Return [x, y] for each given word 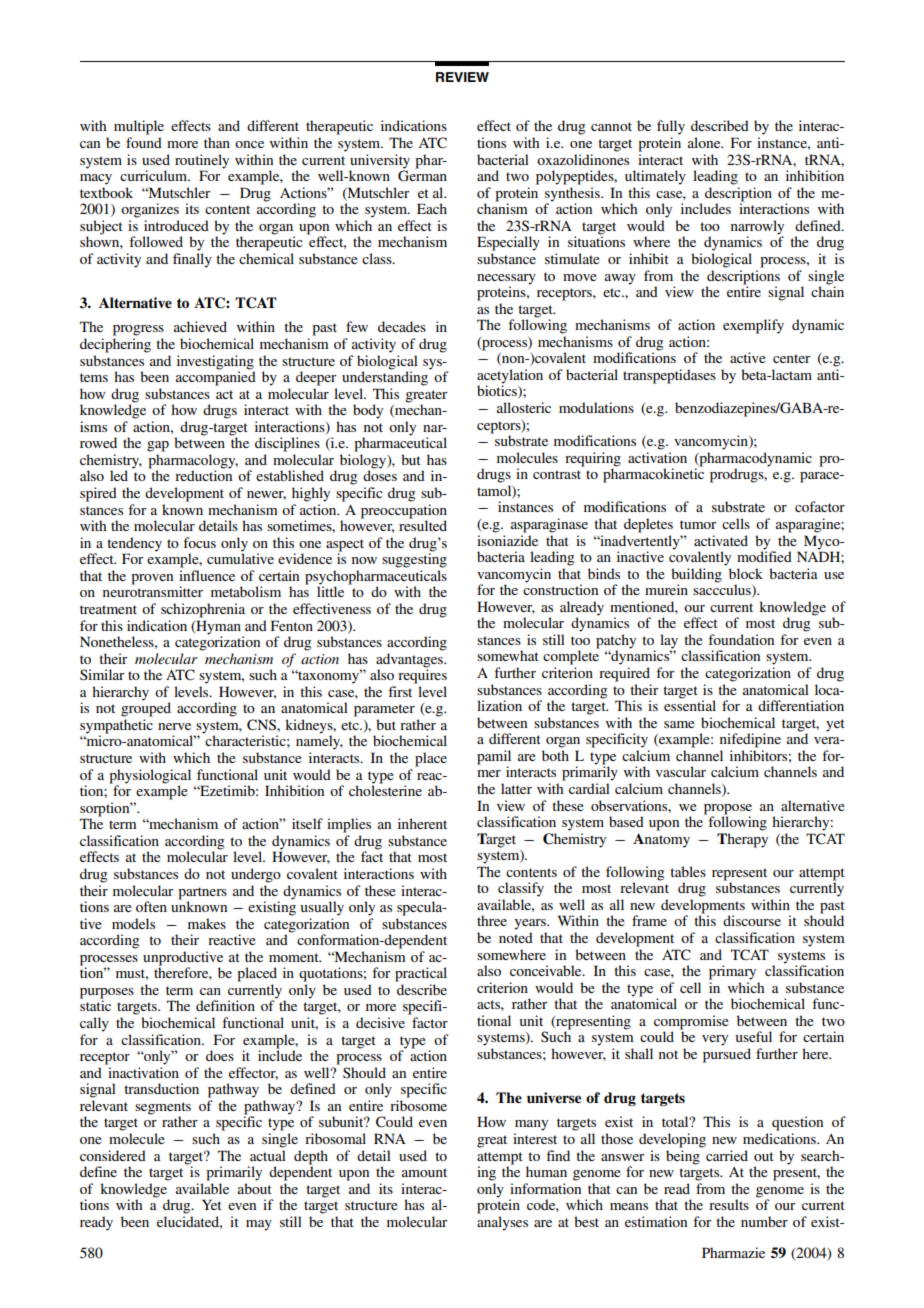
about [255, 1188]
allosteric [524, 407]
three [492, 920]
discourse [752, 920]
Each [432, 208]
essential [690, 704]
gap [158, 446]
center [791, 358]
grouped [146, 708]
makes [207, 923]
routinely [202, 161]
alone [705, 142]
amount [424, 1172]
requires [422, 675]
